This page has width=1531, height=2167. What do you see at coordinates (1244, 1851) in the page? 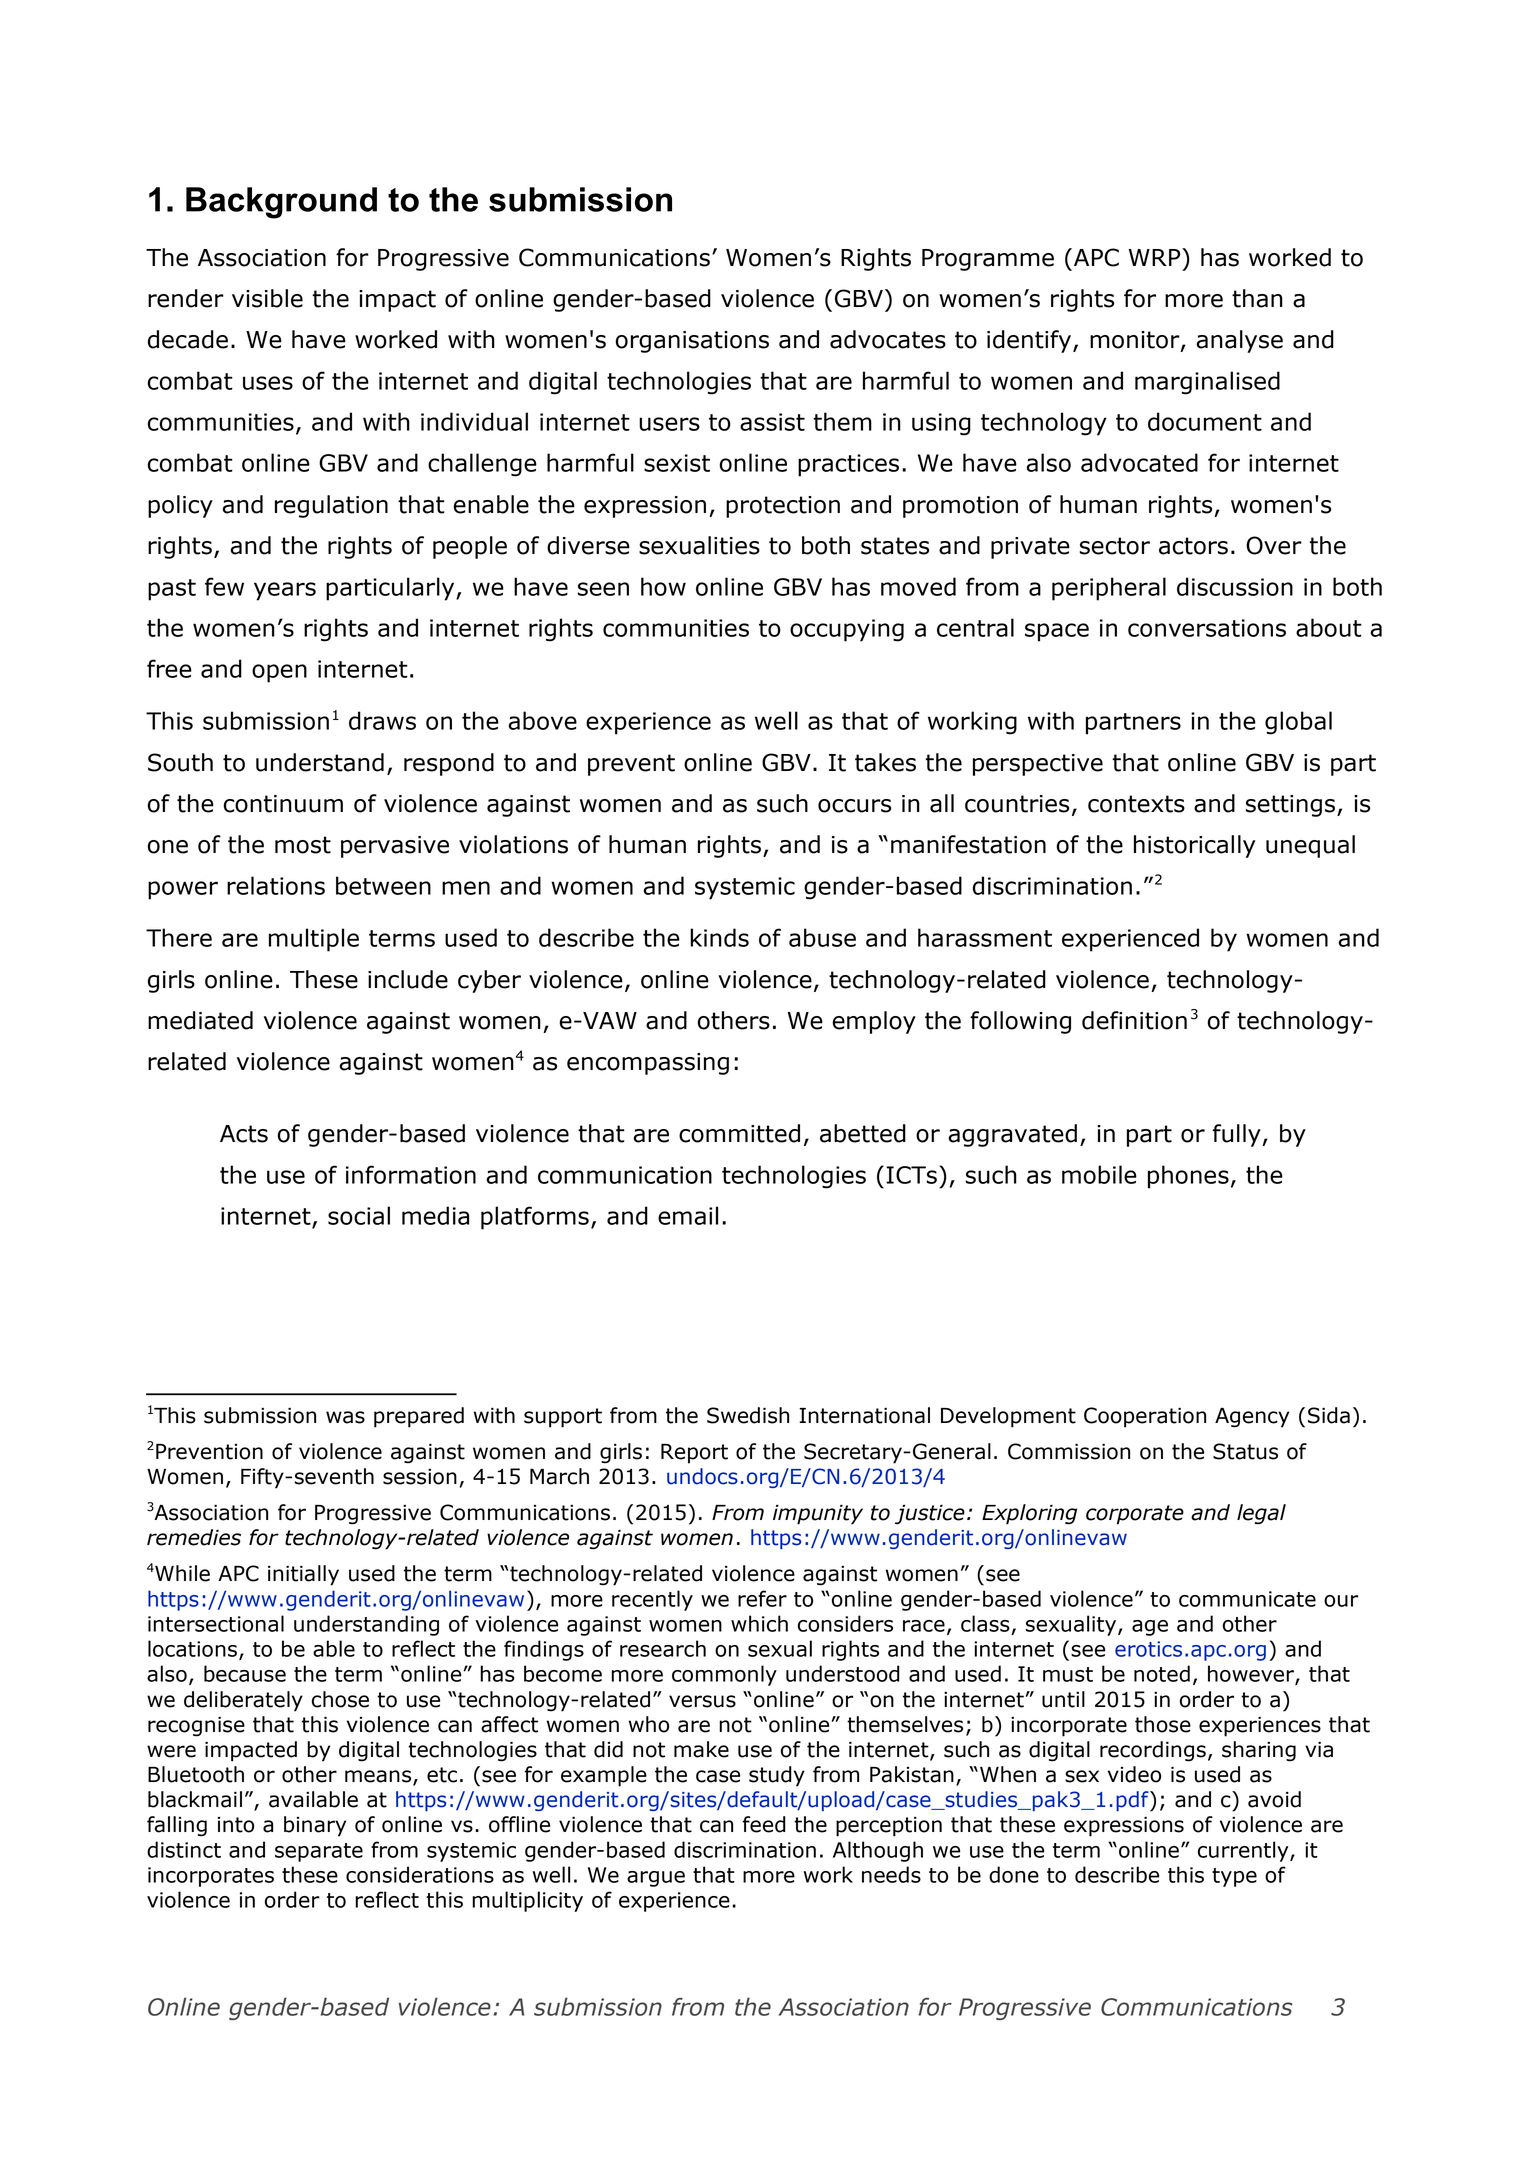
I see `currently` at bounding box center [1244, 1851].
